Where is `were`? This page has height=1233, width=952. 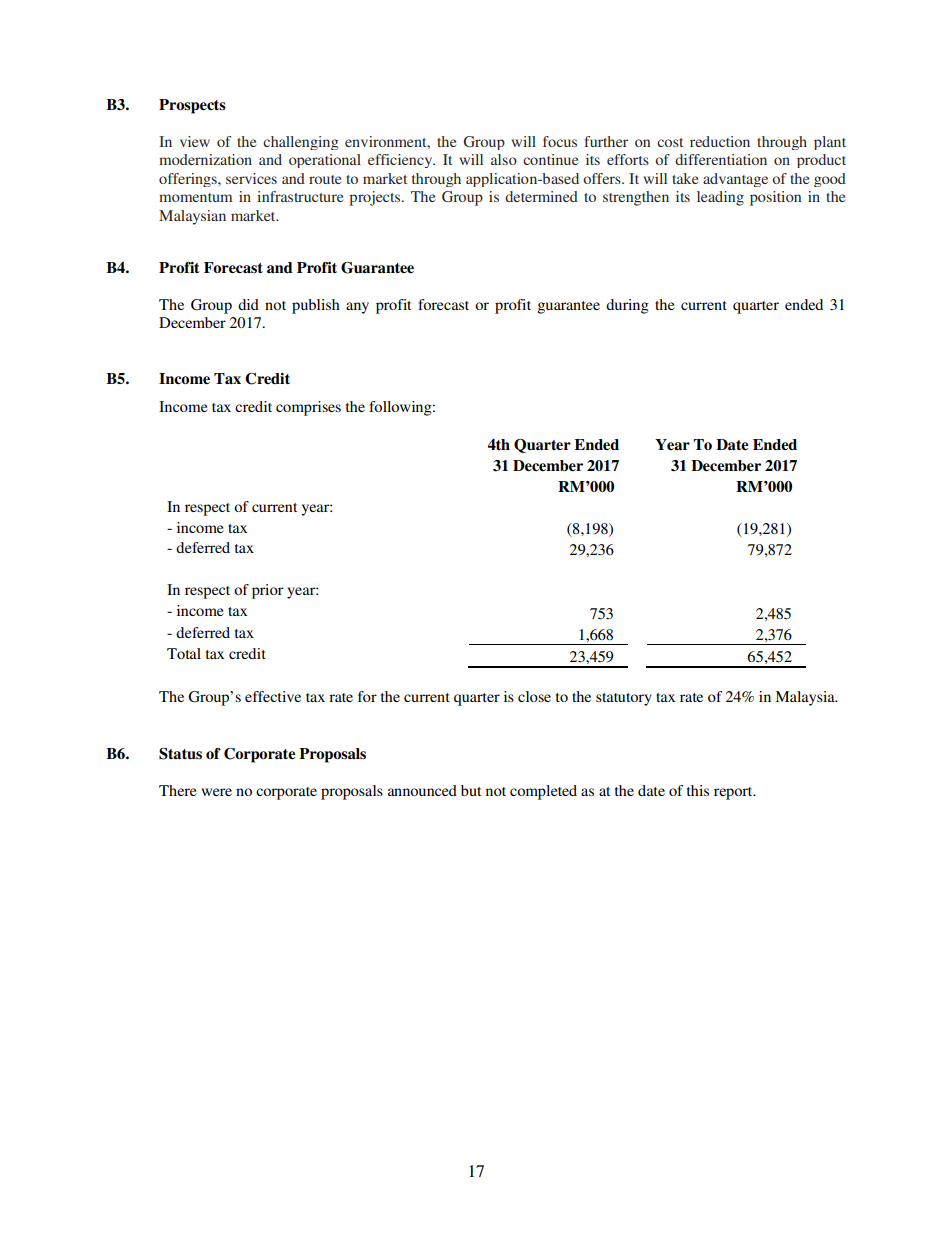
were is located at coordinates (216, 792).
